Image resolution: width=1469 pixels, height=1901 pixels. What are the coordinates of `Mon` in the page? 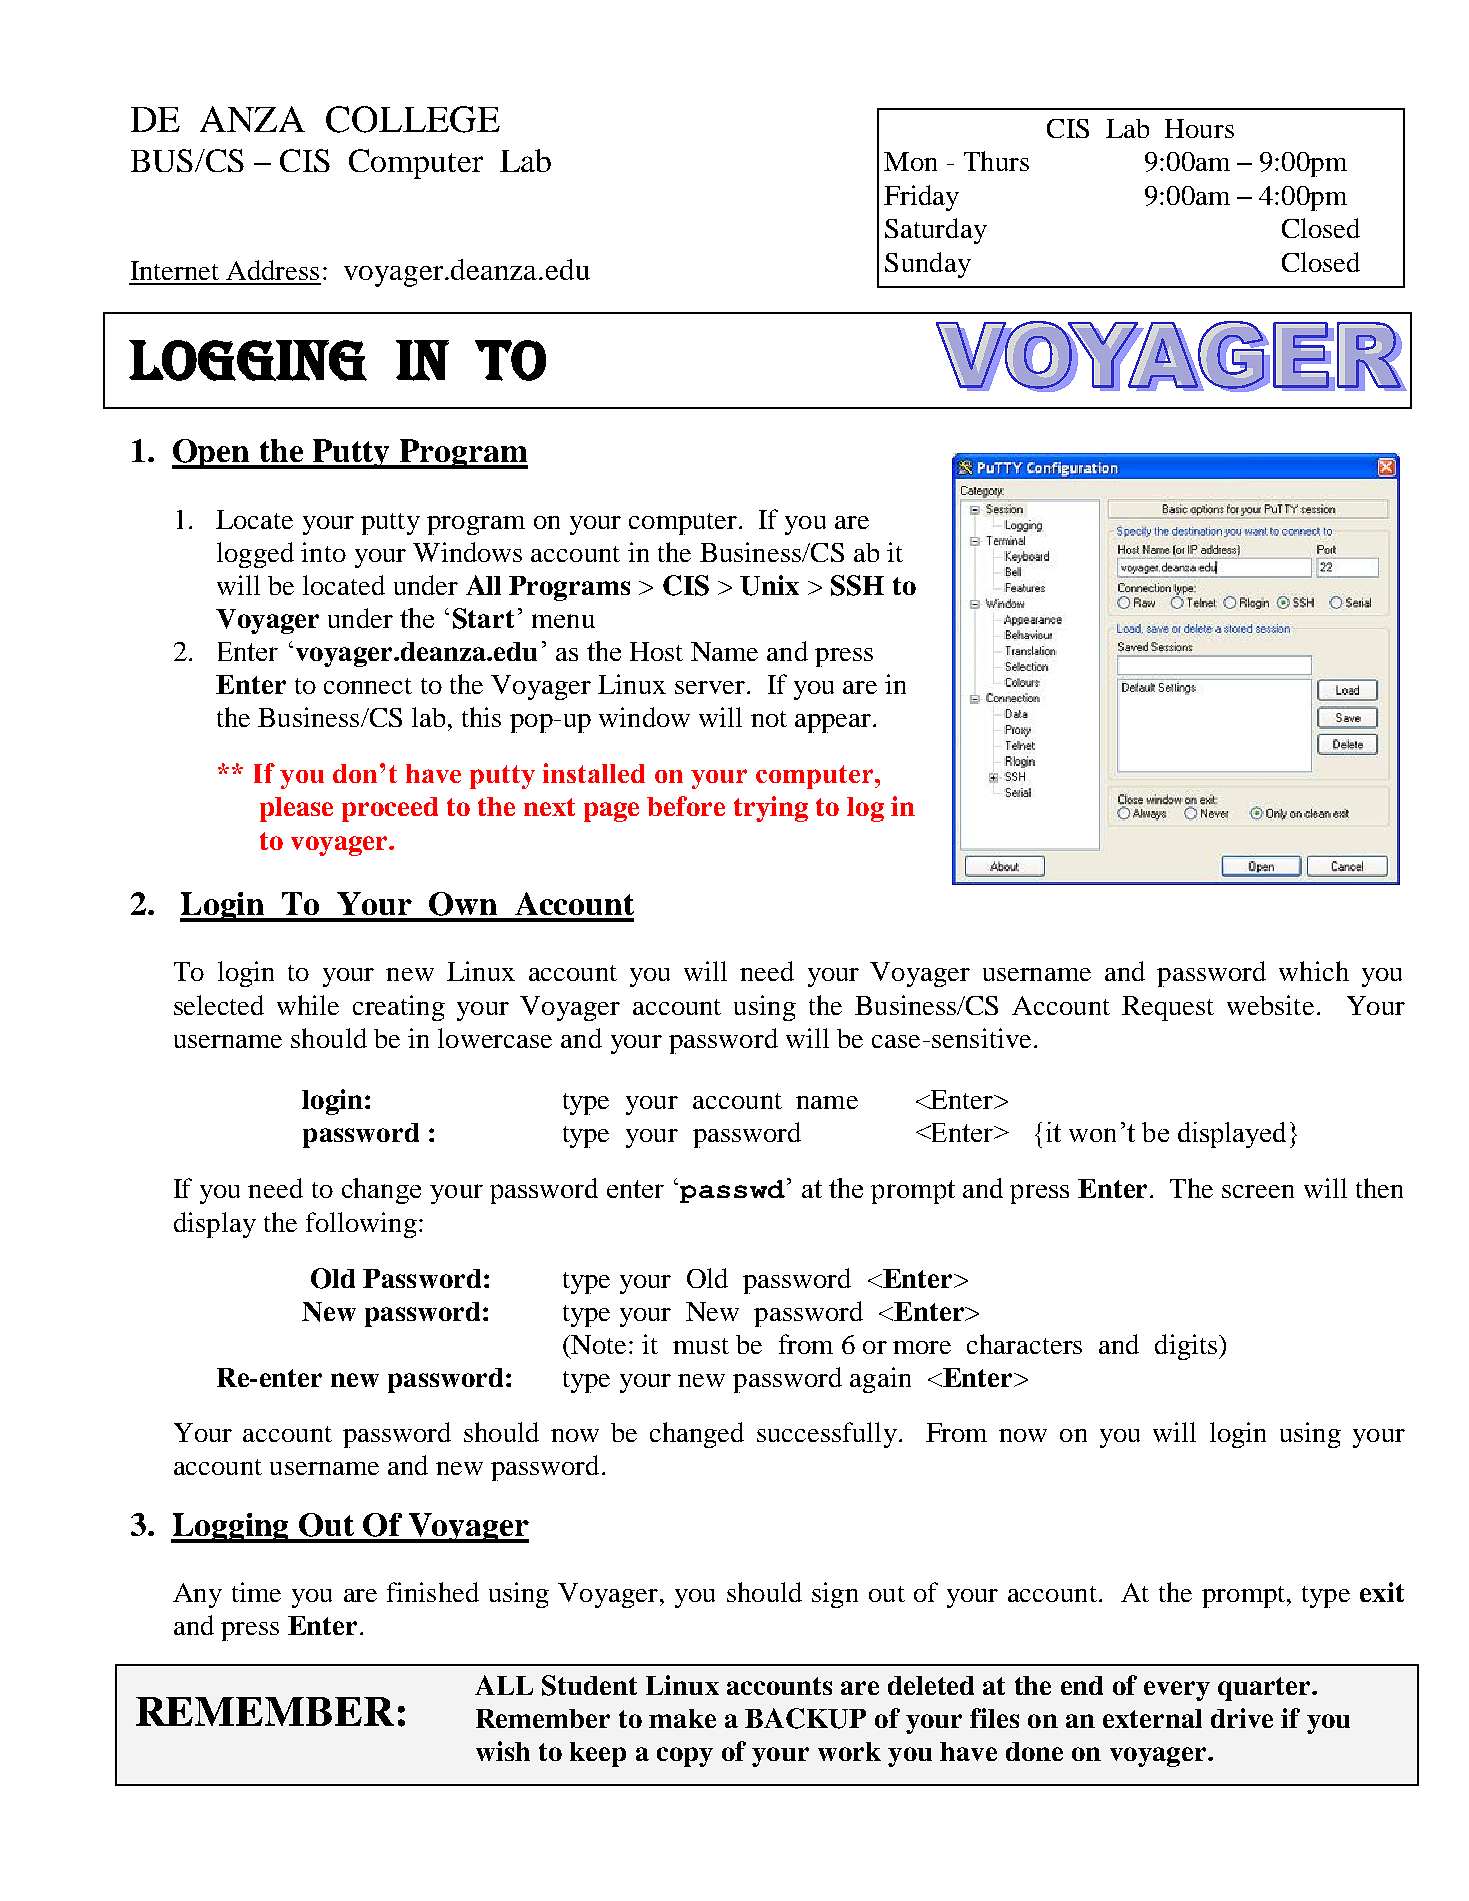 It's located at (910, 161).
